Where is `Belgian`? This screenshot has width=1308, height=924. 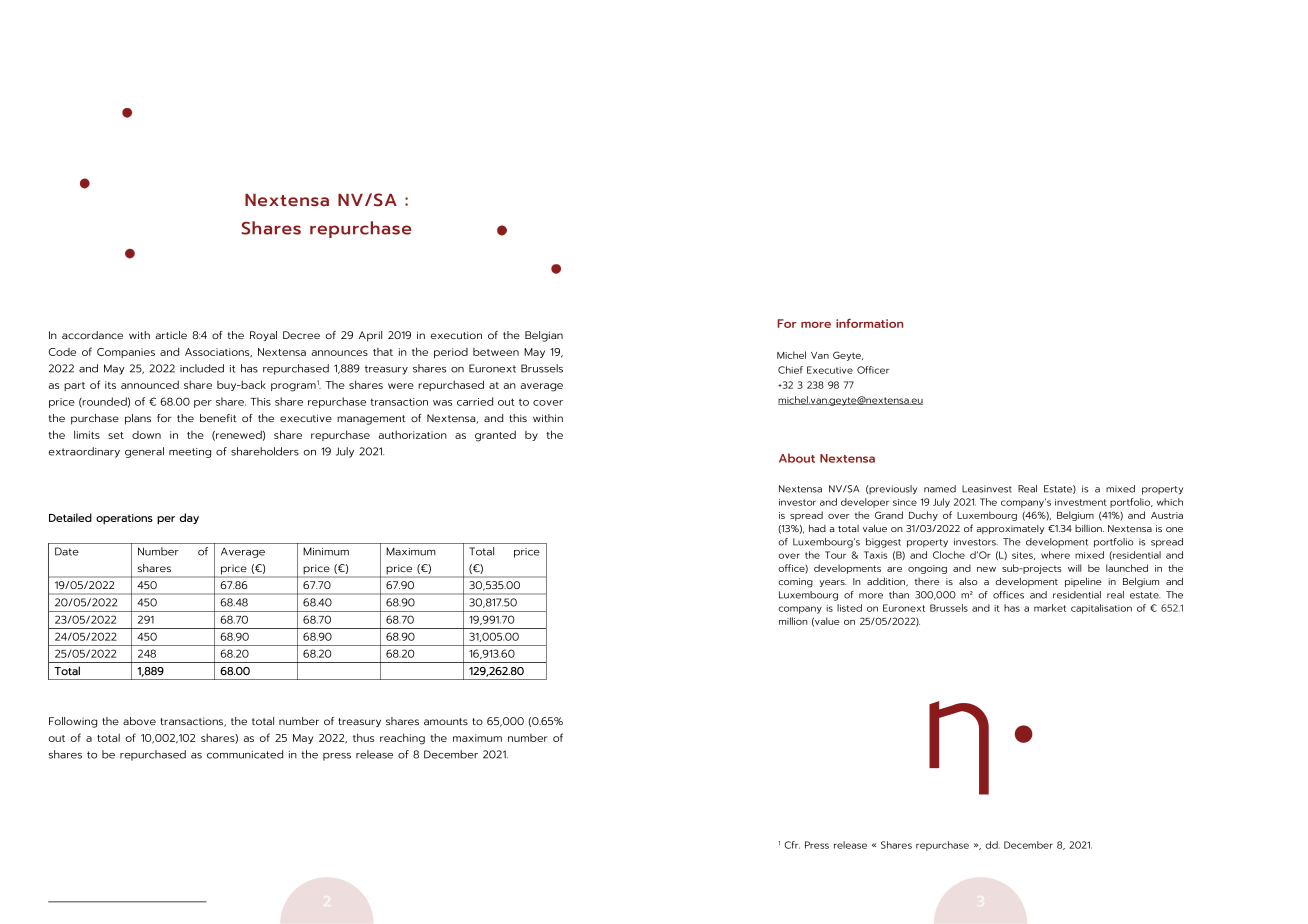
Belgian is located at coordinates (544, 336).
